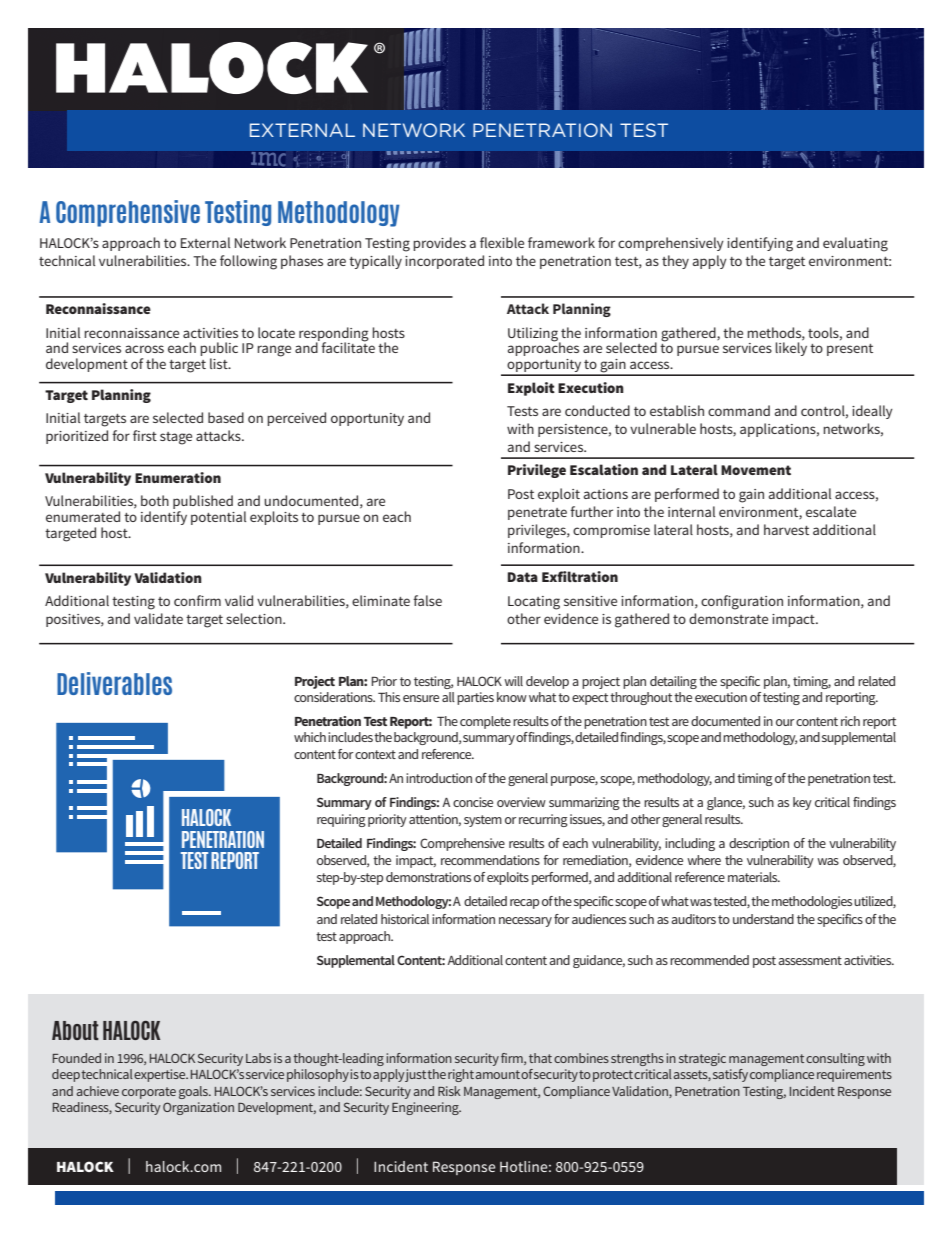 This document has width=952, height=1233. Describe the element at coordinates (439, 244) in the document. I see `provides` at that location.
